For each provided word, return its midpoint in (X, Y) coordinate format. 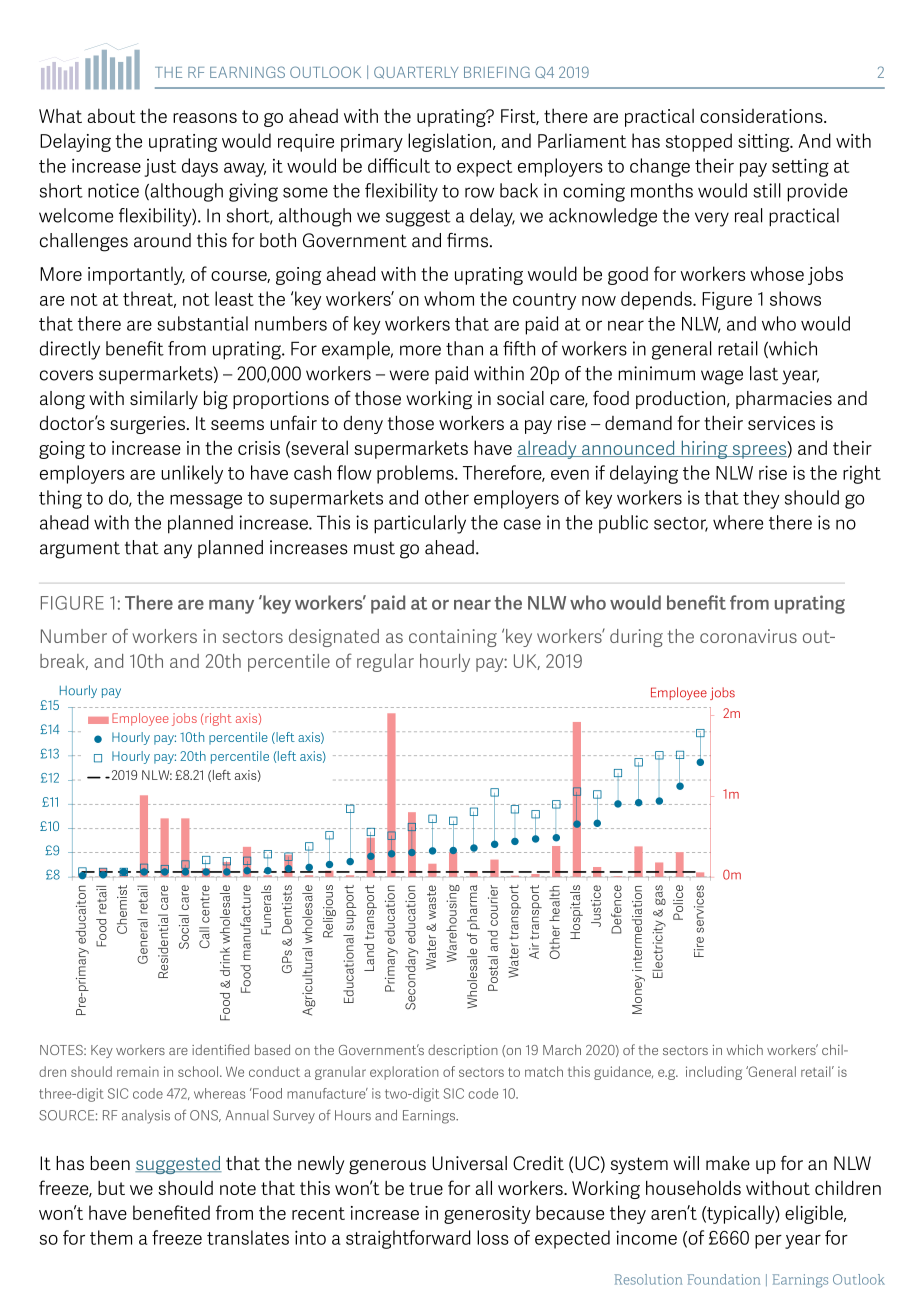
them (111, 1237)
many (231, 607)
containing (453, 638)
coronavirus (748, 636)
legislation (449, 142)
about (111, 115)
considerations (762, 116)
